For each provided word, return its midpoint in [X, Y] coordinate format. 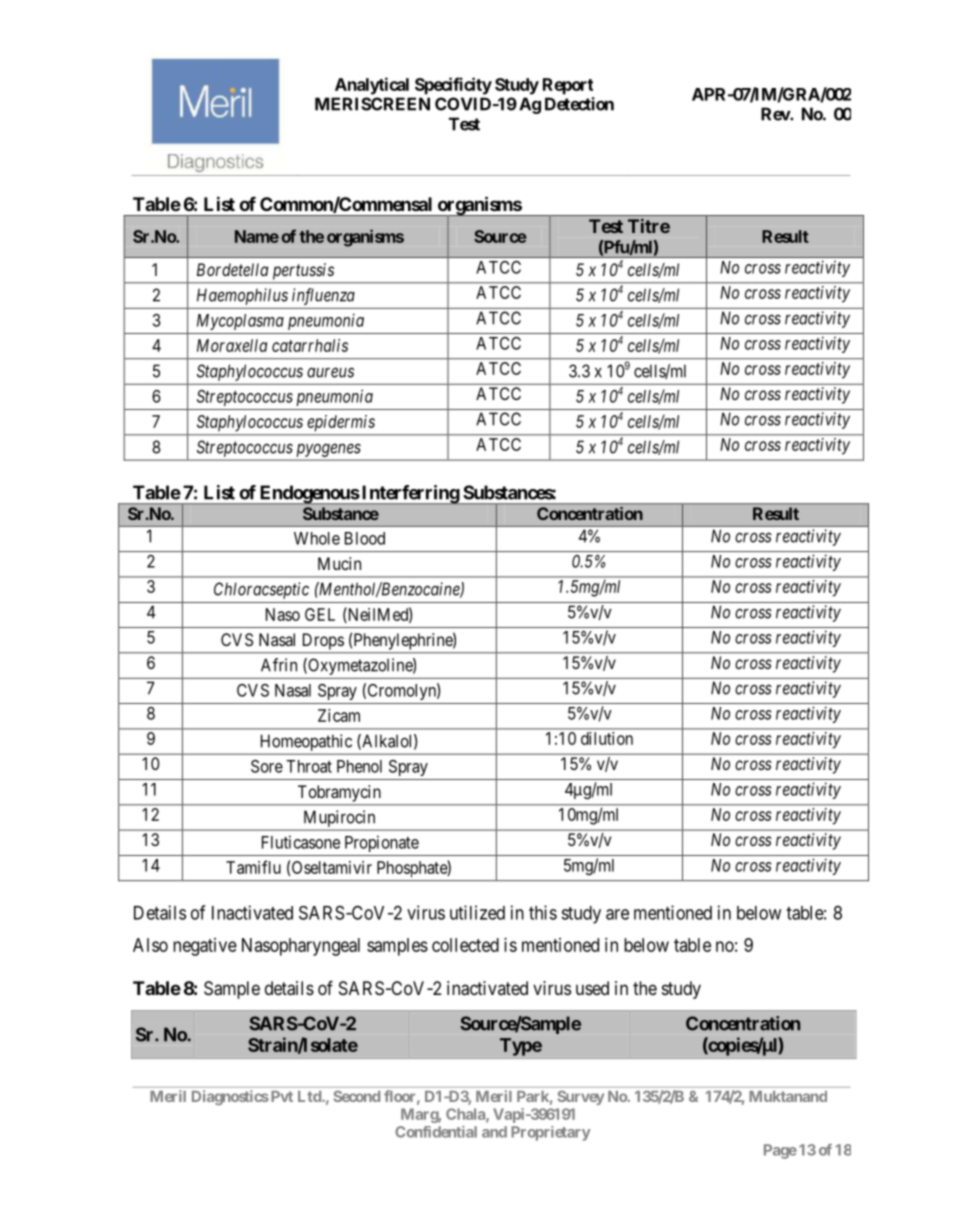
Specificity [453, 86]
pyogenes [329, 450]
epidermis [341, 423]
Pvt [280, 1096]
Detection [579, 104]
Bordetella [232, 269]
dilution [607, 738]
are [617, 914]
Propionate [382, 843]
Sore [267, 766]
